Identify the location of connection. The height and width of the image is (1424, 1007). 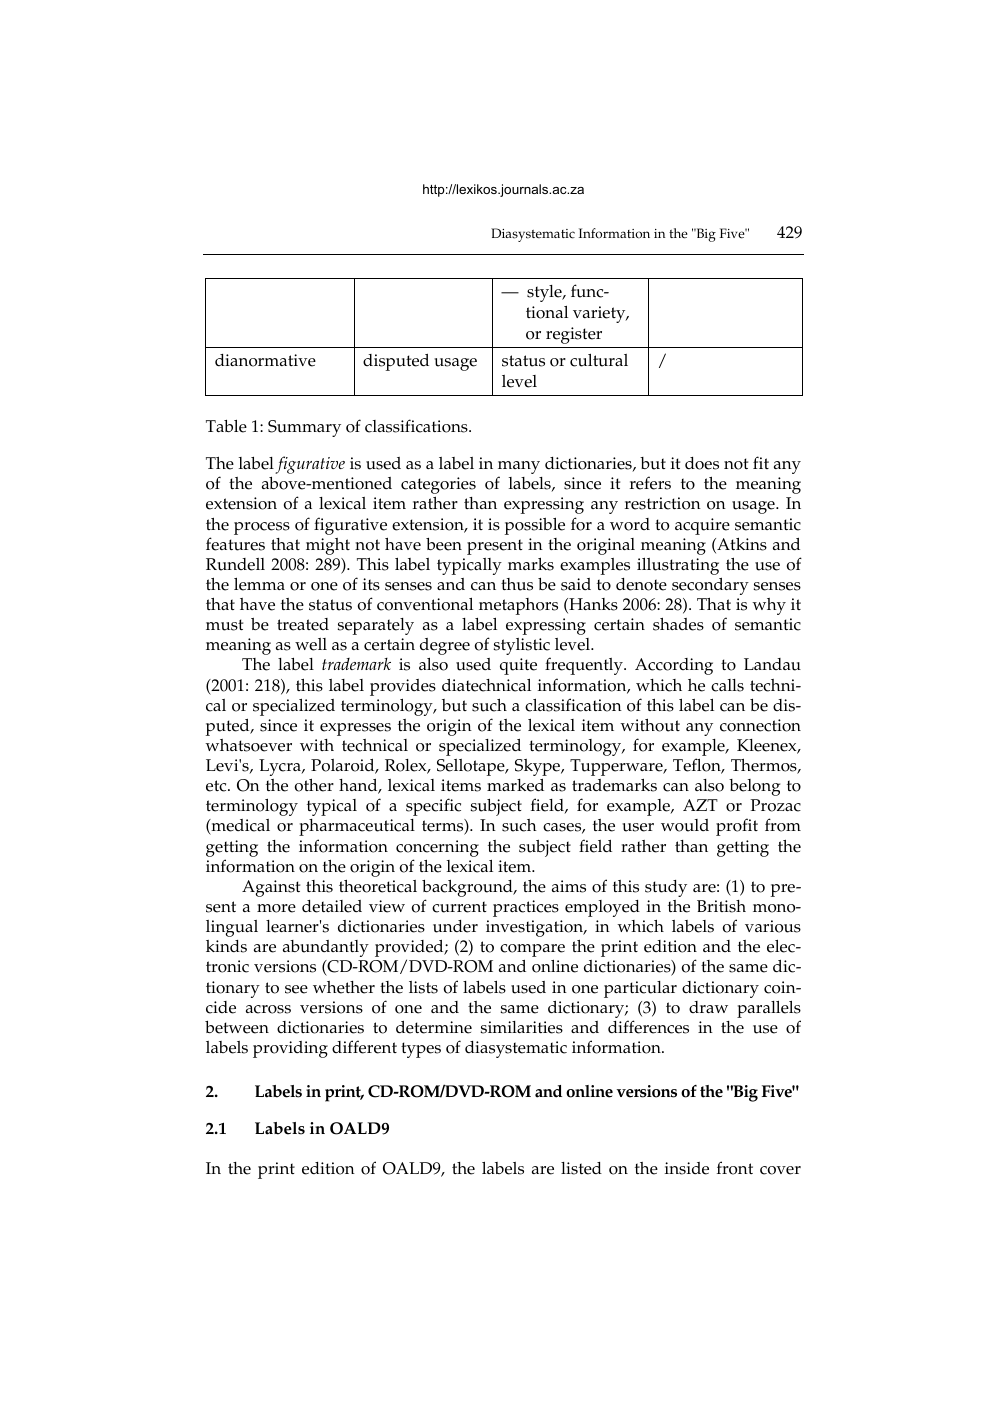
(760, 725).
